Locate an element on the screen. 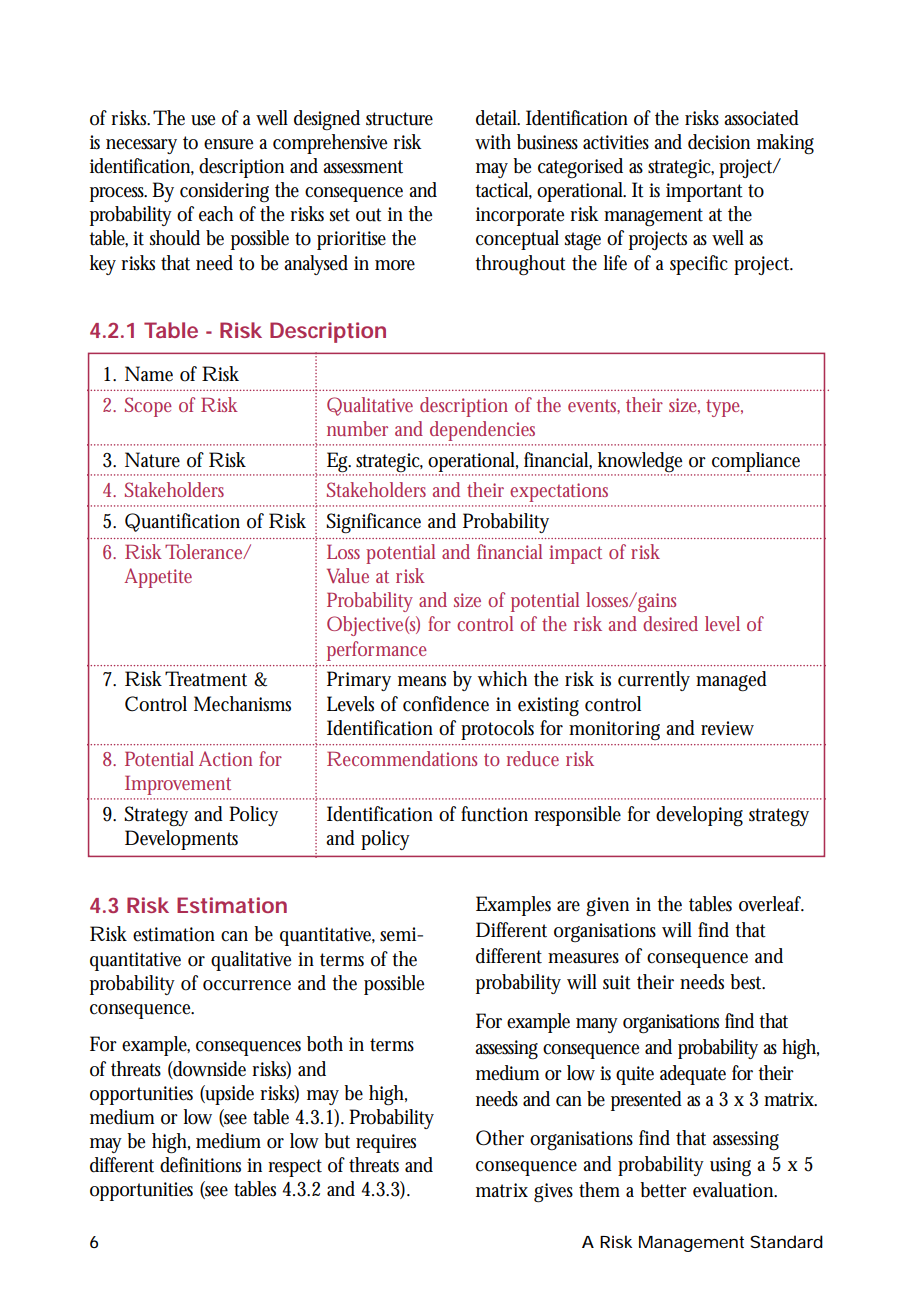 Image resolution: width=924 pixels, height=1300 pixels. respect is located at coordinates (295, 1168).
